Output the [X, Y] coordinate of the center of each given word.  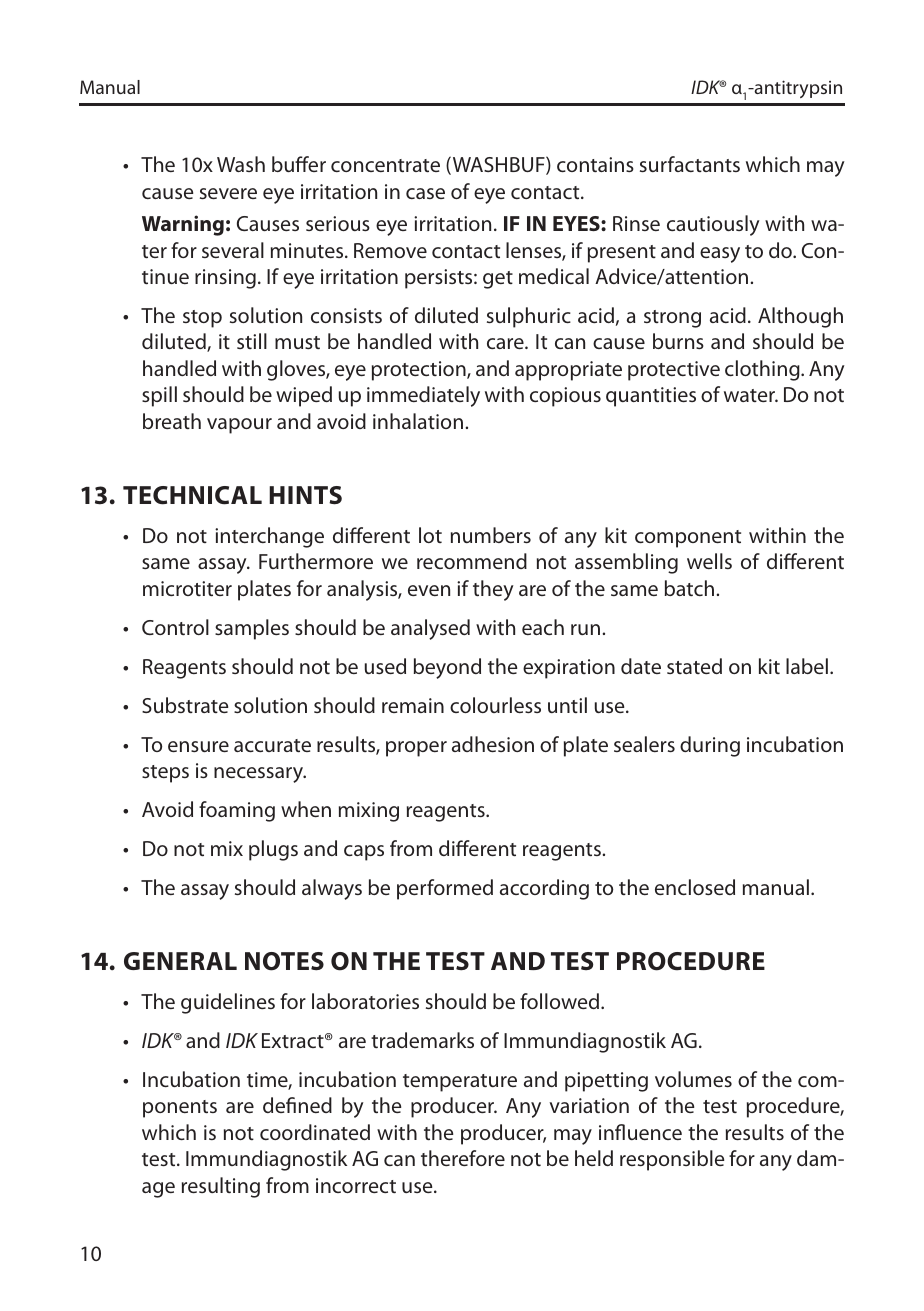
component [688, 539]
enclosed [695, 887]
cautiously [713, 225]
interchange [269, 537]
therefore [463, 1158]
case [425, 193]
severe [228, 193]
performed [445, 889]
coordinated [315, 1132]
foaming [237, 811]
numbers [491, 535]
